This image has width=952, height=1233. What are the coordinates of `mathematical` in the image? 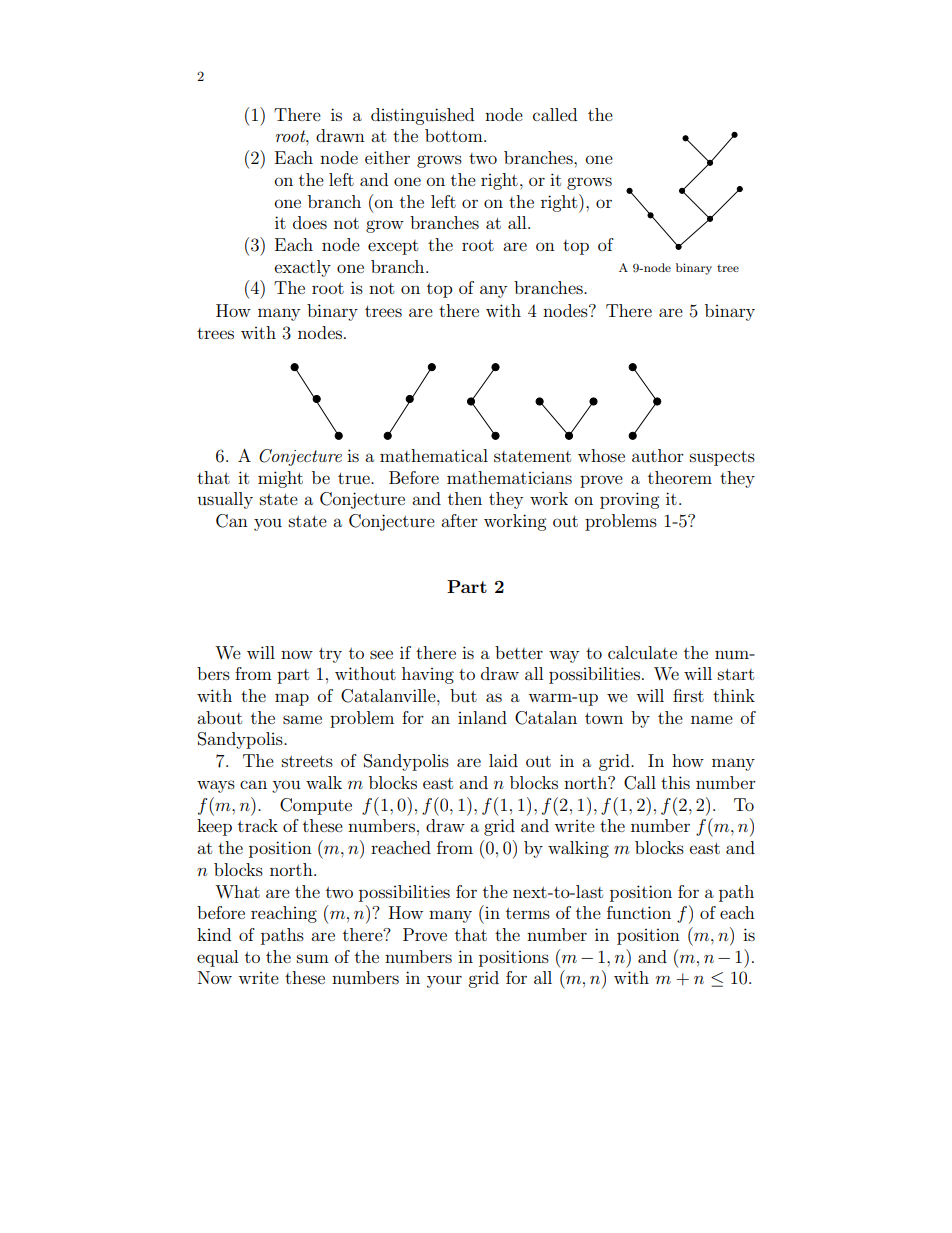 It's located at (434, 455).
